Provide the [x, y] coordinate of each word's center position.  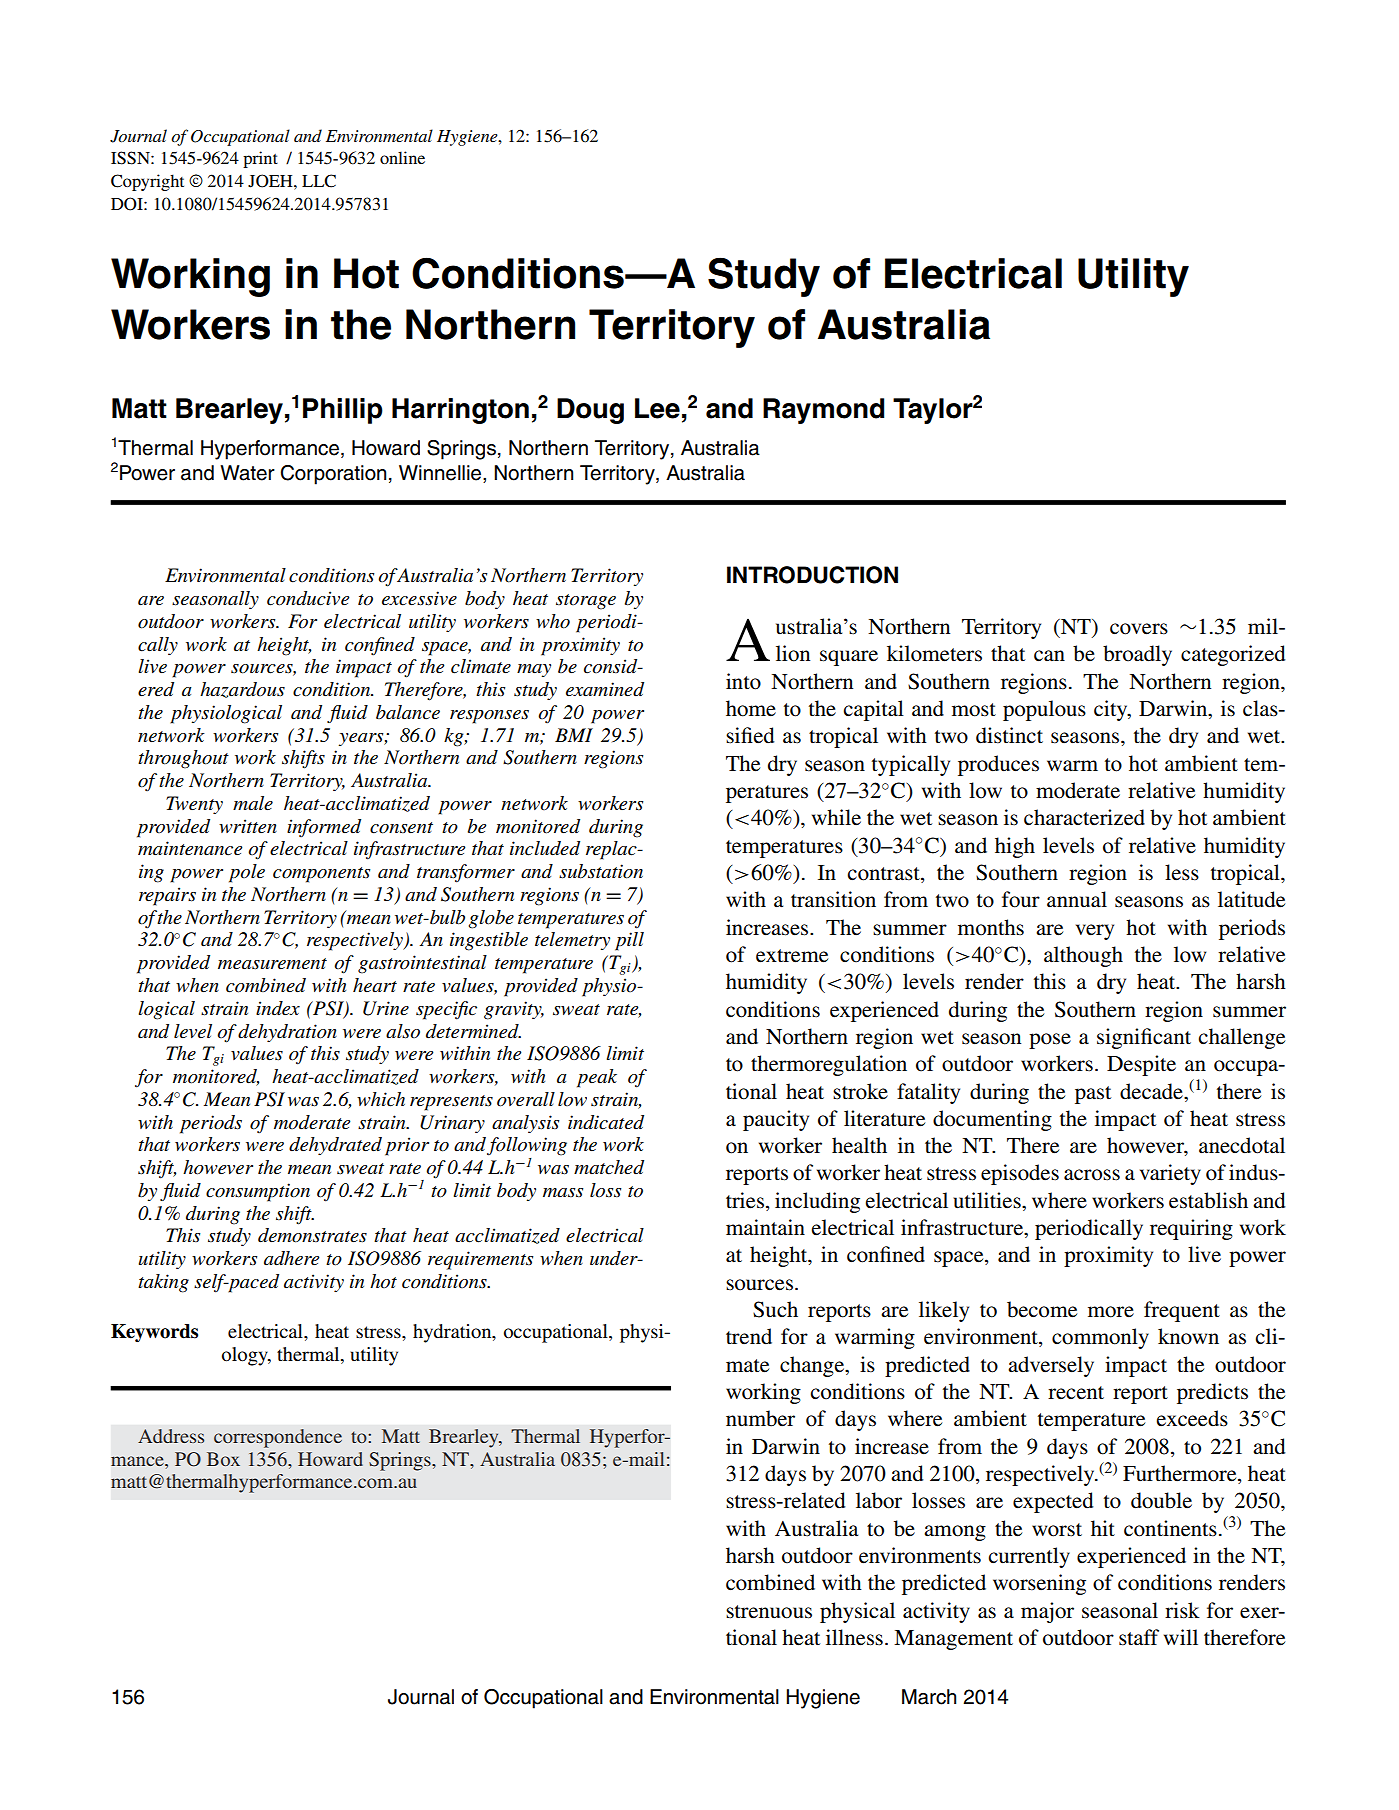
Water [247, 473]
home [751, 708]
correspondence [278, 1438]
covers [1139, 629]
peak [597, 1078]
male [253, 803]
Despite [1141, 1065]
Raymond [823, 411]
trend [749, 1336]
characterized [1084, 817]
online [402, 157]
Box [223, 1459]
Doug [590, 411]
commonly [1100, 1338]
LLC [319, 181]
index [278, 1008]
